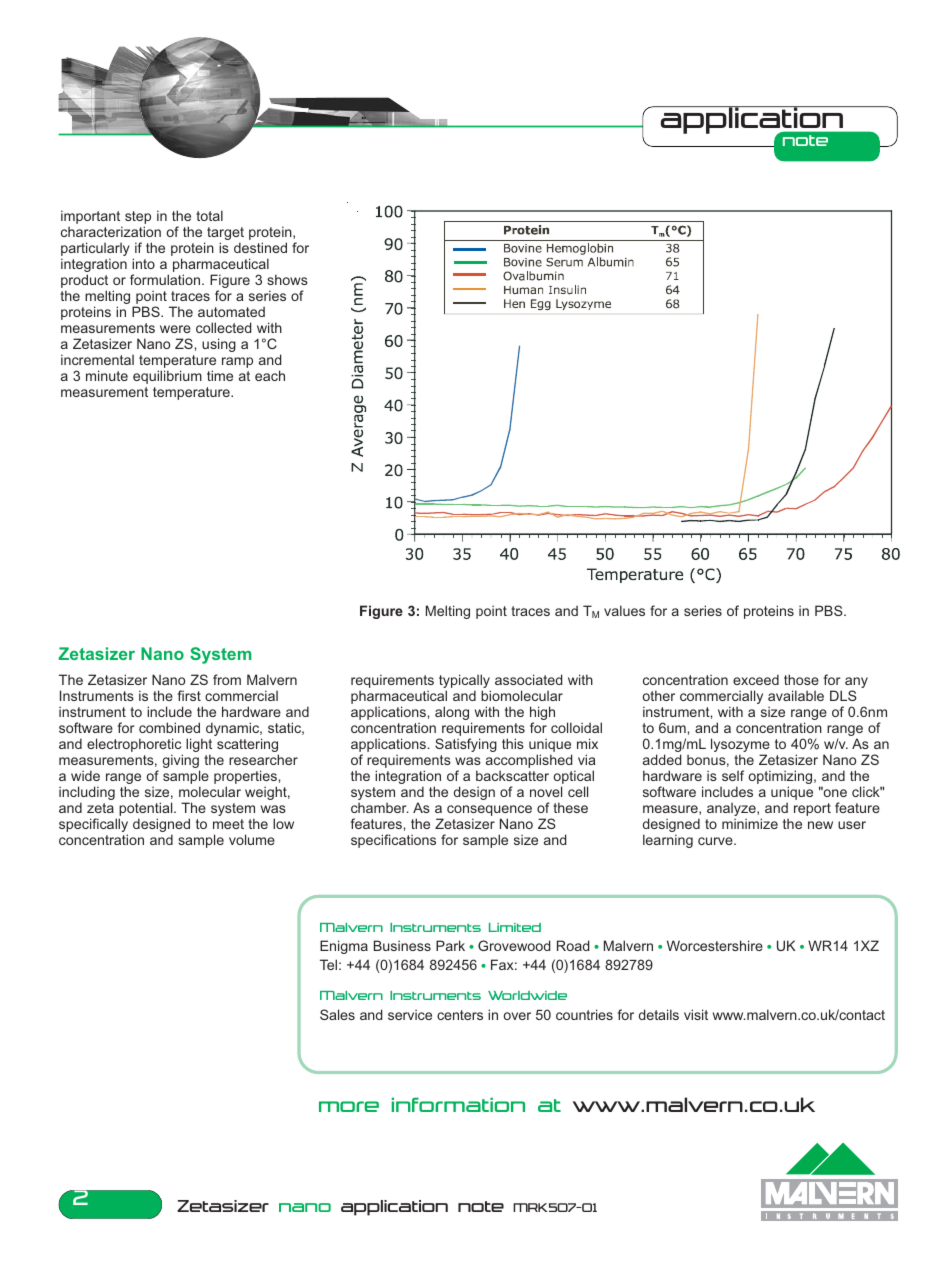 The image size is (952, 1266). Describe the element at coordinates (167, 377) in the image. I see `equilibrium` at that location.
